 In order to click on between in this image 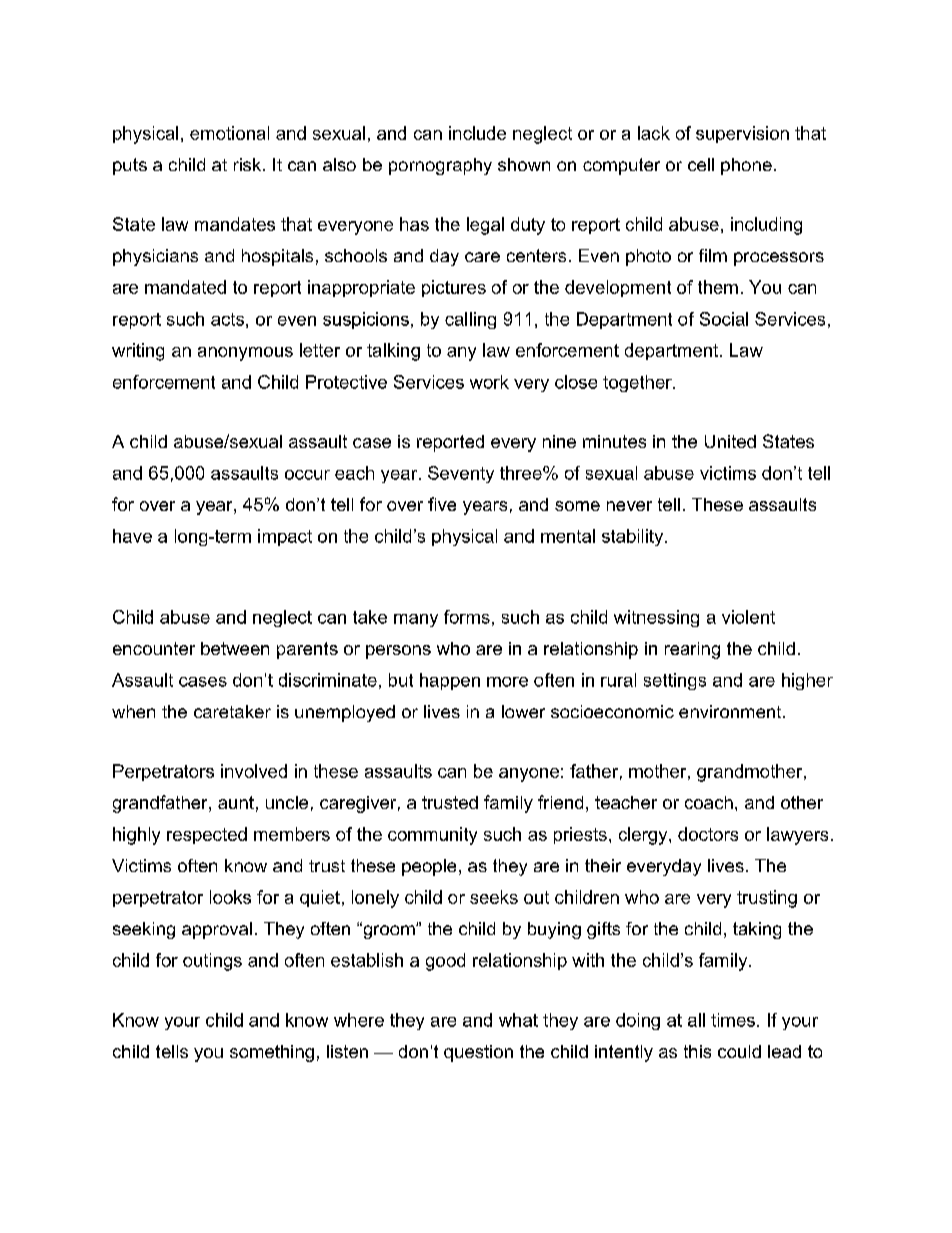, I will do `click(235, 648)`.
